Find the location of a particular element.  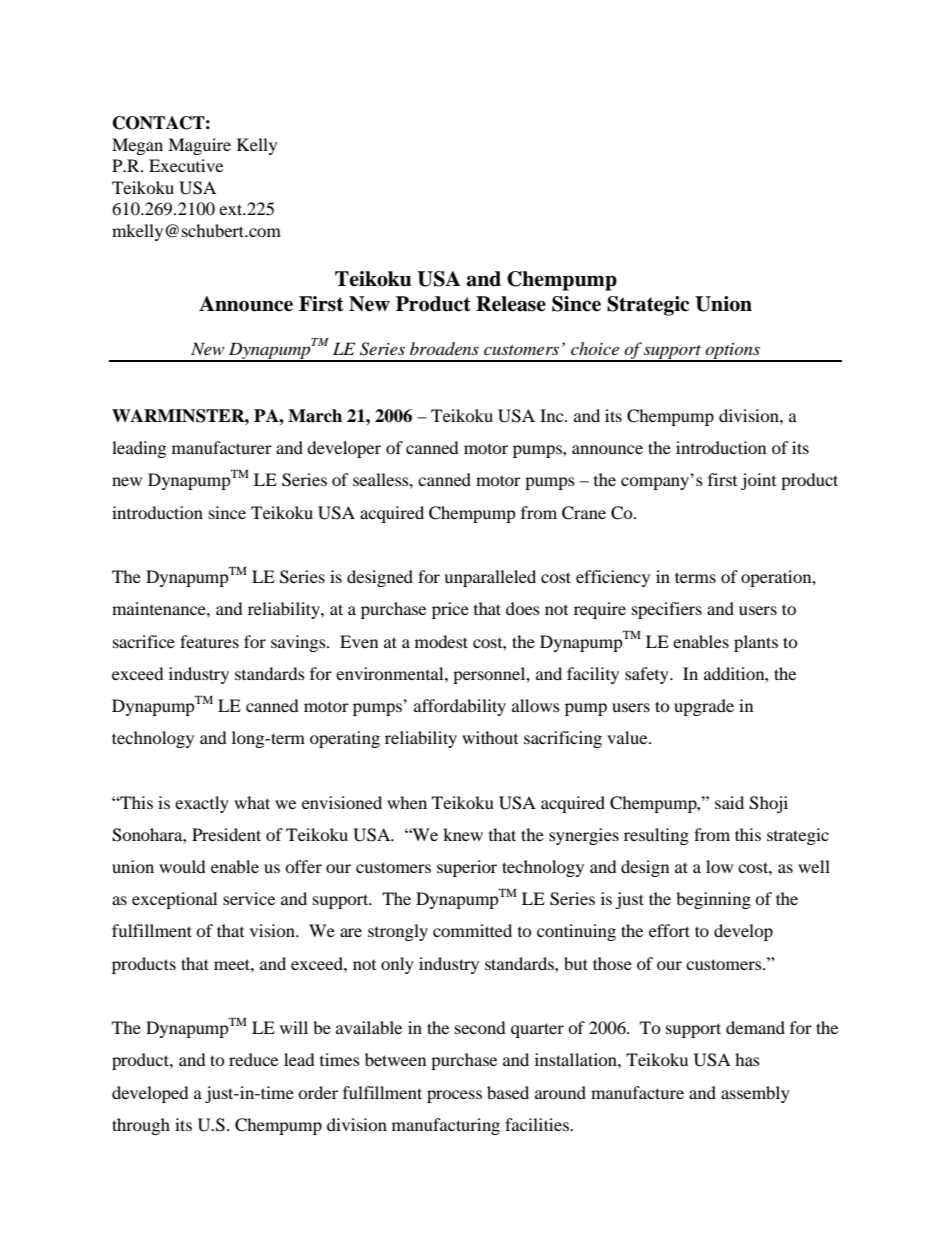

process is located at coordinates (454, 1096).
